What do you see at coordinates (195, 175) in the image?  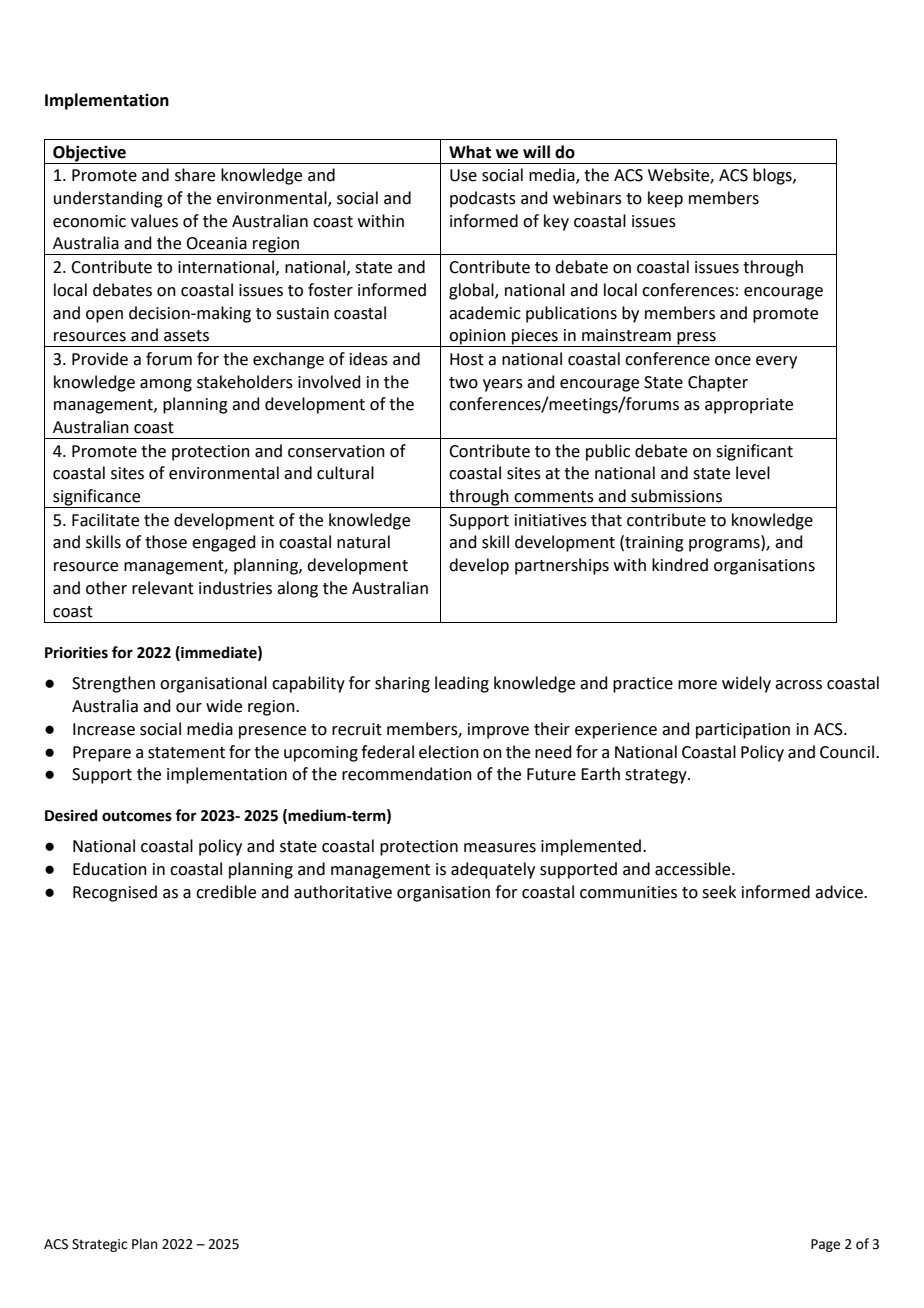 I see `share` at bounding box center [195, 175].
